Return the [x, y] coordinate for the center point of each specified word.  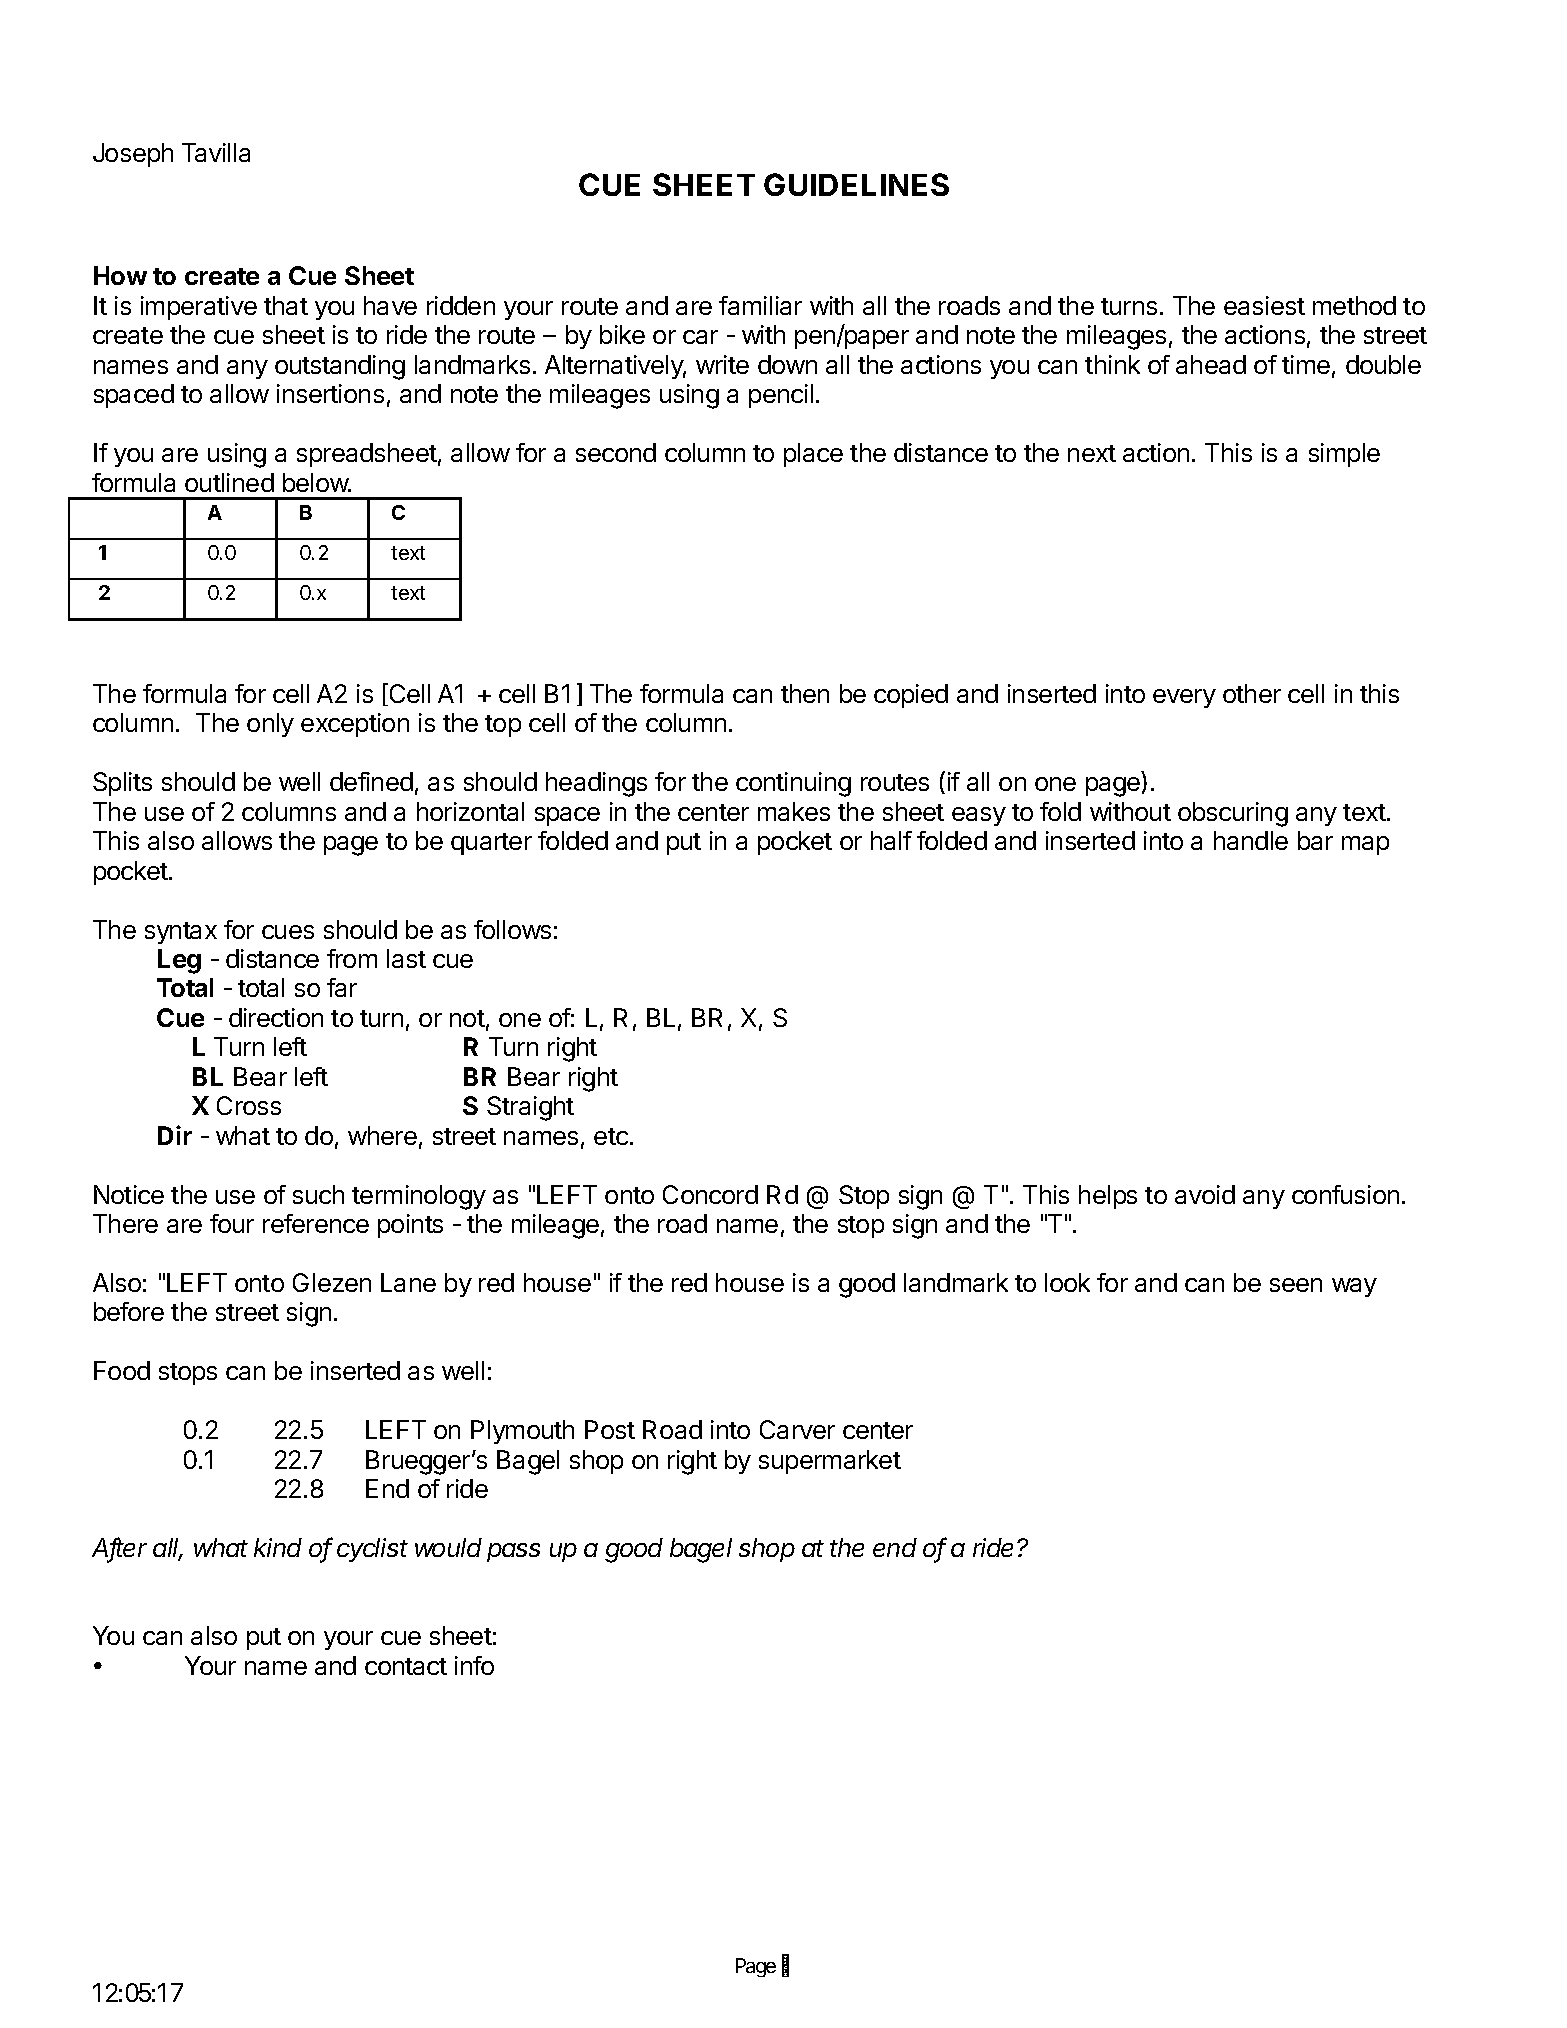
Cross [249, 1105]
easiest [1264, 305]
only [270, 725]
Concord [710, 1194]
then [805, 693]
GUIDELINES [856, 184]
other [1252, 693]
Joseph [133, 155]
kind [278, 1547]
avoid [1205, 1194]
